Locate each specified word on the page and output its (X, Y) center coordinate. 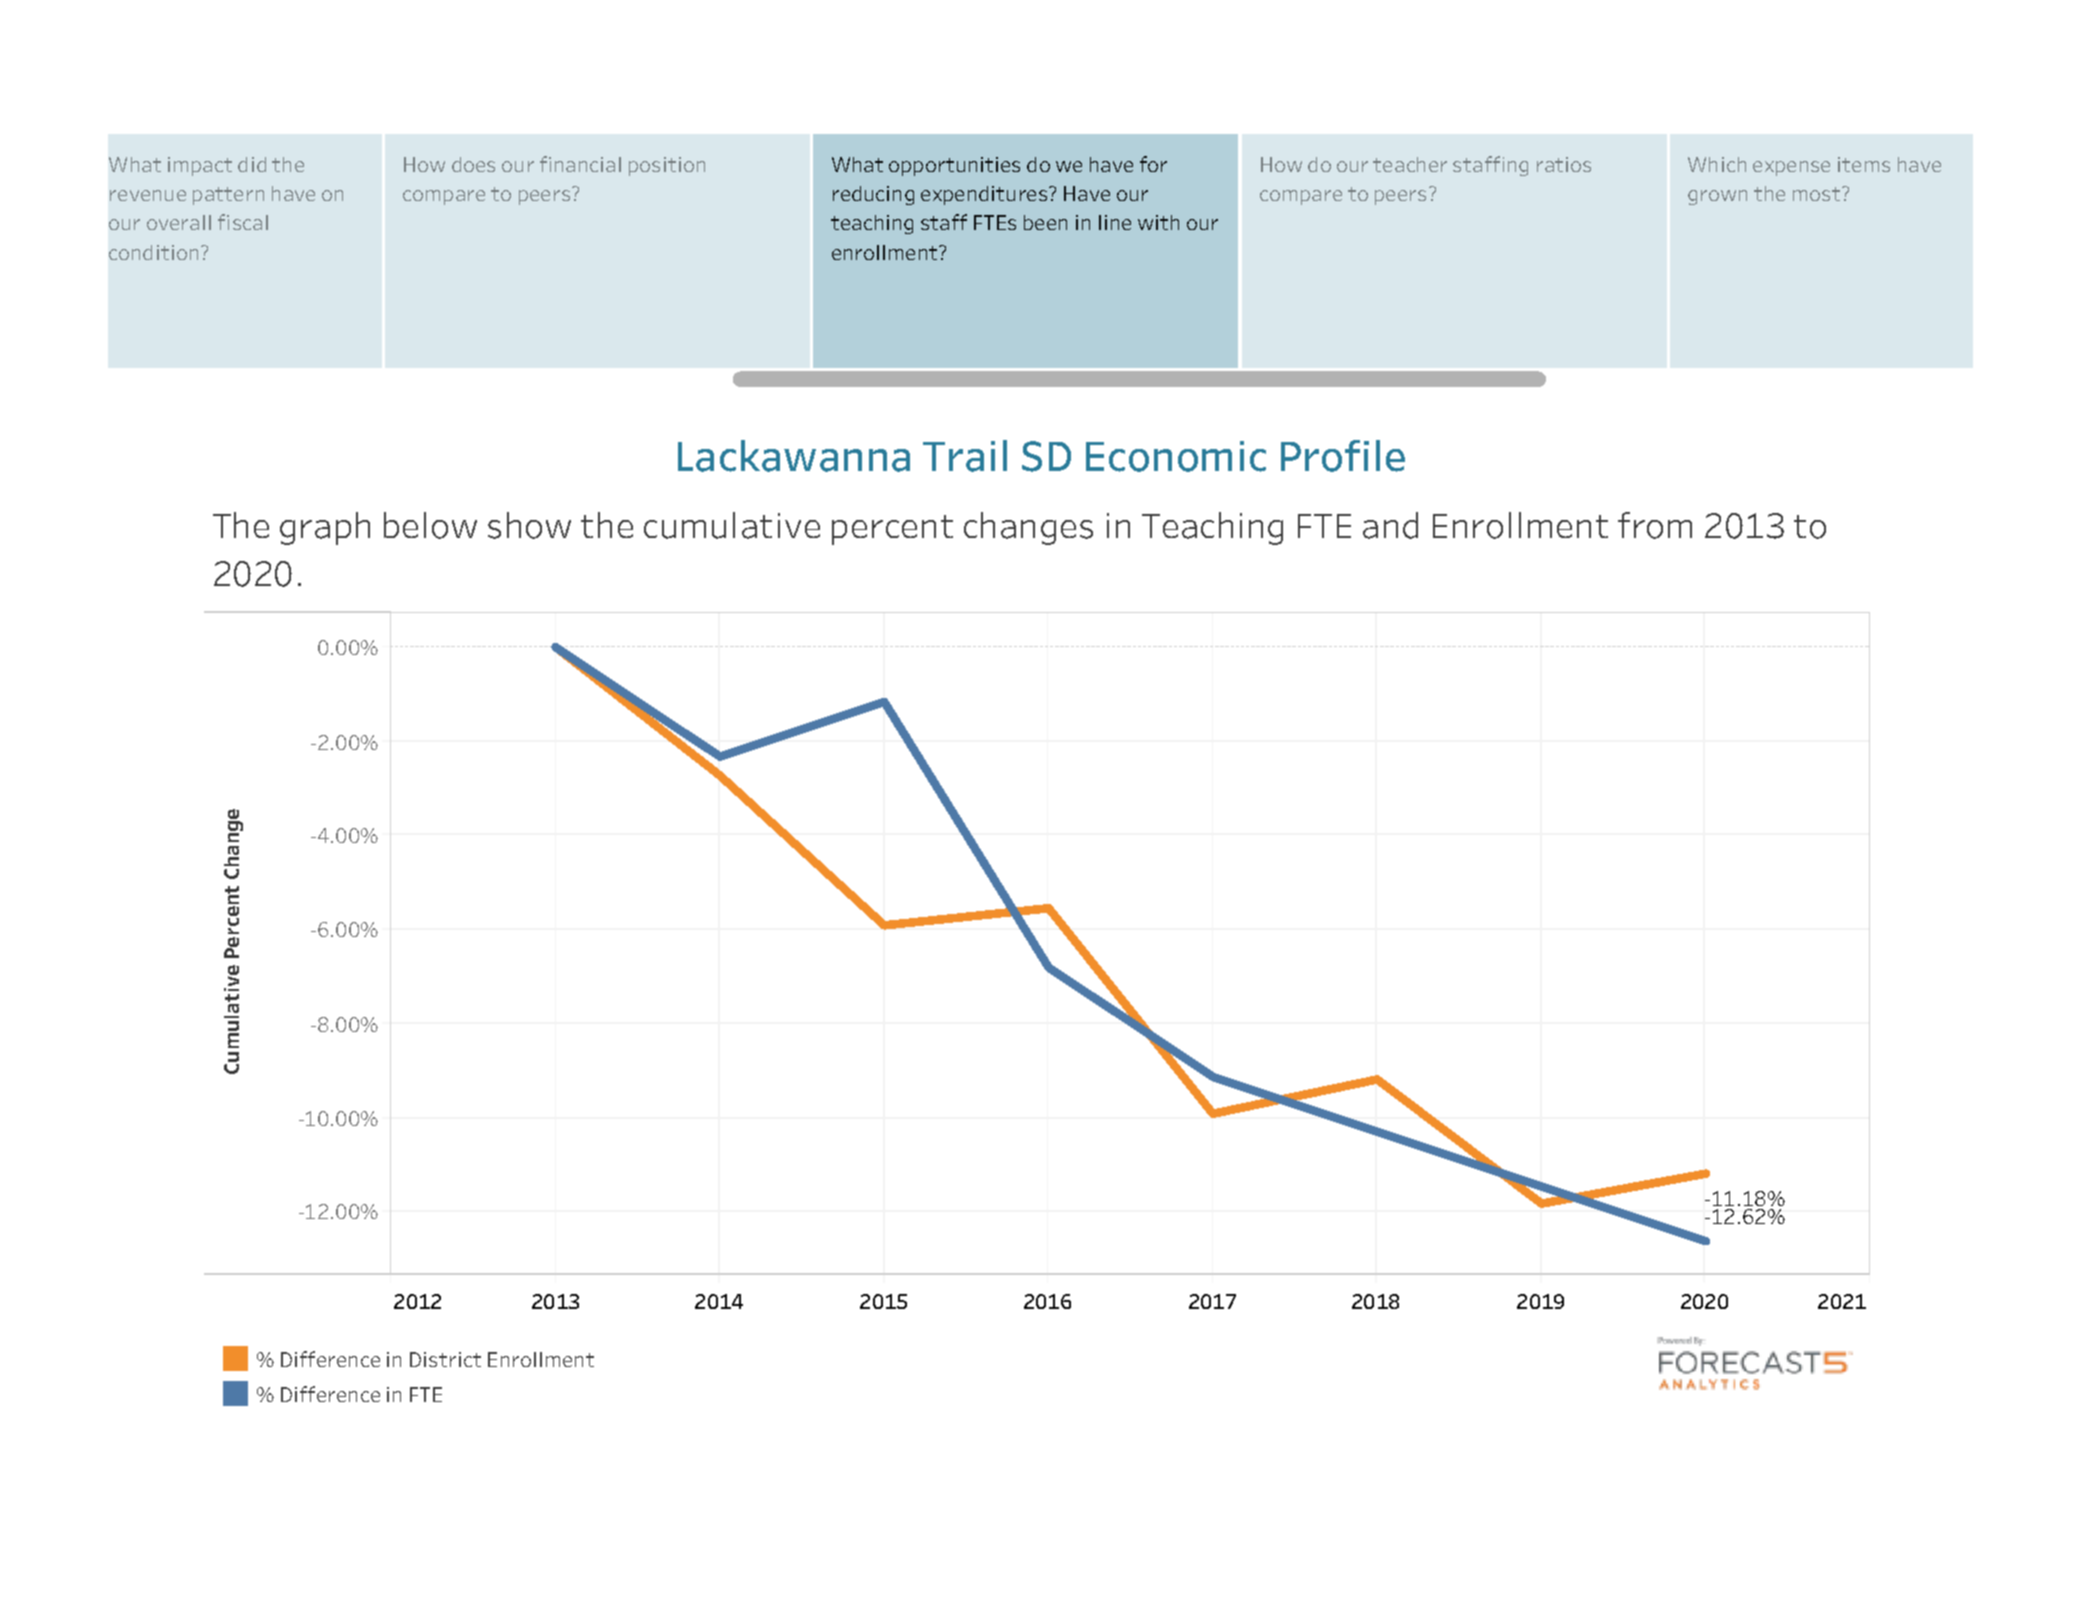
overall (179, 222)
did (252, 164)
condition (153, 252)
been (1045, 222)
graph (325, 528)
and (1390, 525)
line (1115, 222)
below (430, 525)
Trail (965, 456)
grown (1717, 197)
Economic (1176, 456)
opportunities (954, 166)
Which (1717, 164)
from (1655, 525)
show (529, 525)
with (1158, 222)
